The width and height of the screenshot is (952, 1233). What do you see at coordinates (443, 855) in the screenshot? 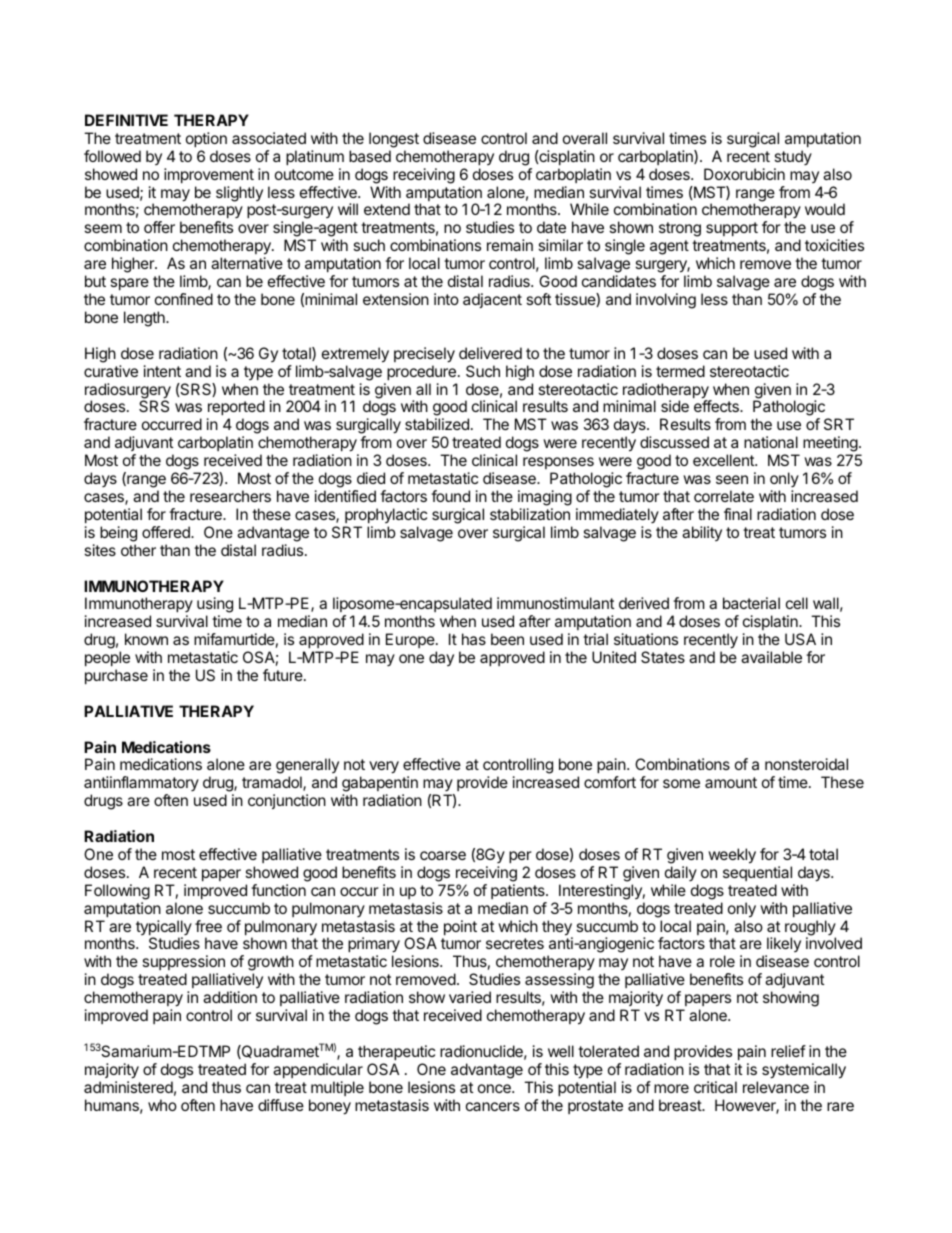
I see `coarse` at bounding box center [443, 855].
